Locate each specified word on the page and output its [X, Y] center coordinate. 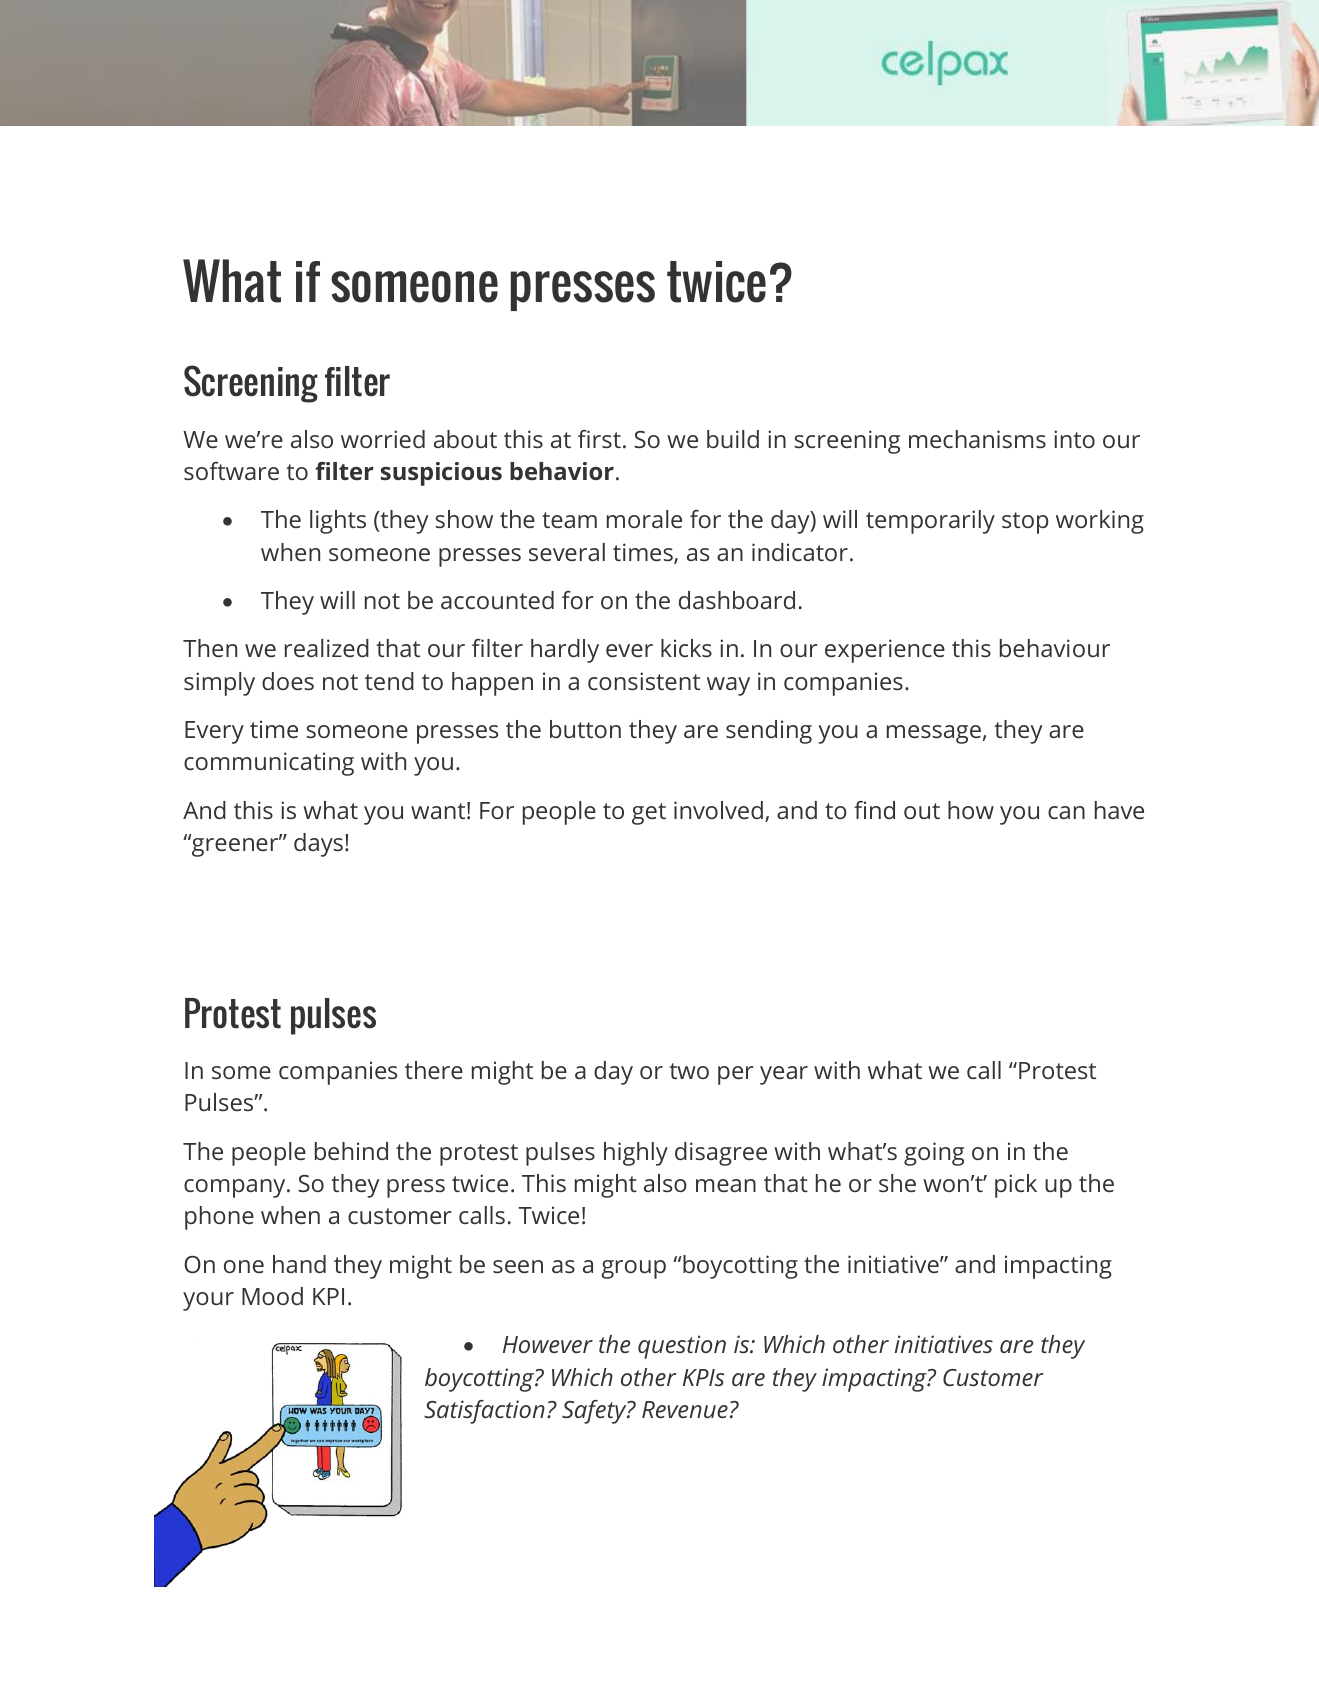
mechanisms [977, 439]
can [1066, 812]
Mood [272, 1296]
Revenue [685, 1409]
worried [383, 439]
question [682, 1347]
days [318, 845]
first [599, 439]
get [649, 814]
